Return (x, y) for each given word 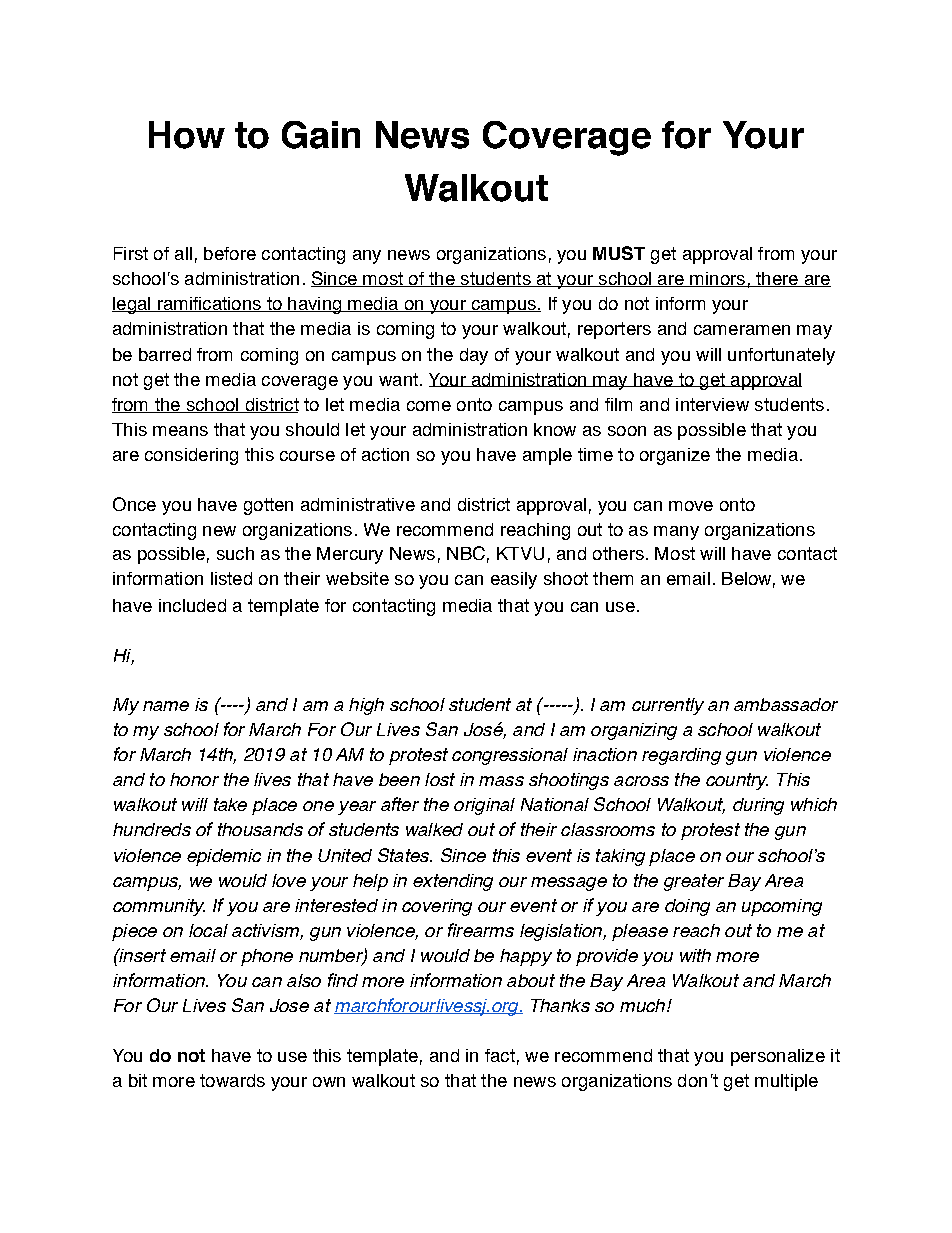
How (187, 135)
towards (232, 1080)
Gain (321, 135)
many (676, 533)
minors (717, 279)
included (192, 605)
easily (514, 580)
